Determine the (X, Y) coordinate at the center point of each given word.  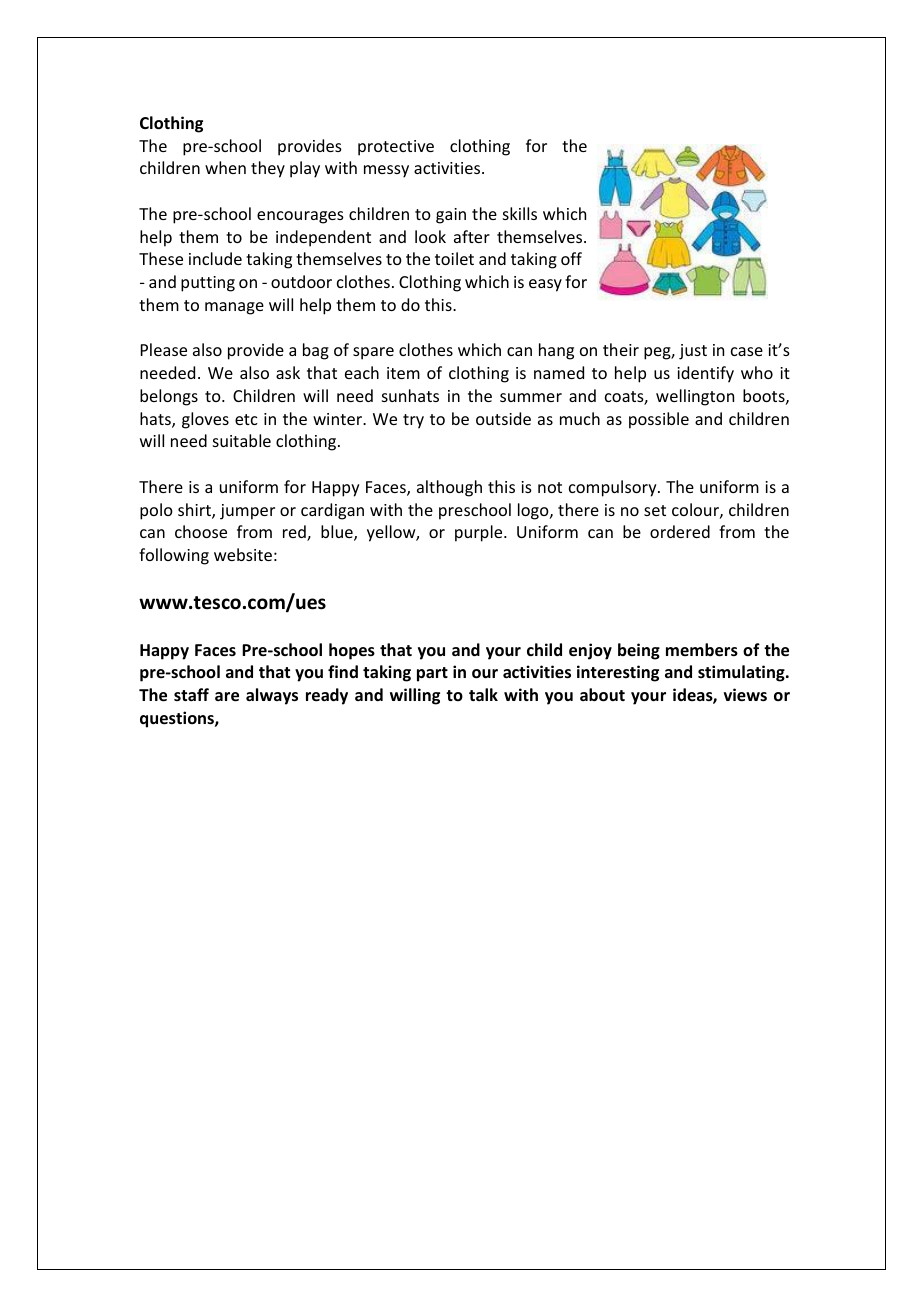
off (571, 258)
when (225, 167)
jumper (247, 512)
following (174, 556)
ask (288, 372)
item (403, 373)
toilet (454, 258)
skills (520, 213)
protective (396, 148)
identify (705, 374)
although (449, 488)
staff (191, 694)
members (702, 650)
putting (208, 284)
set (655, 510)
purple (480, 533)
